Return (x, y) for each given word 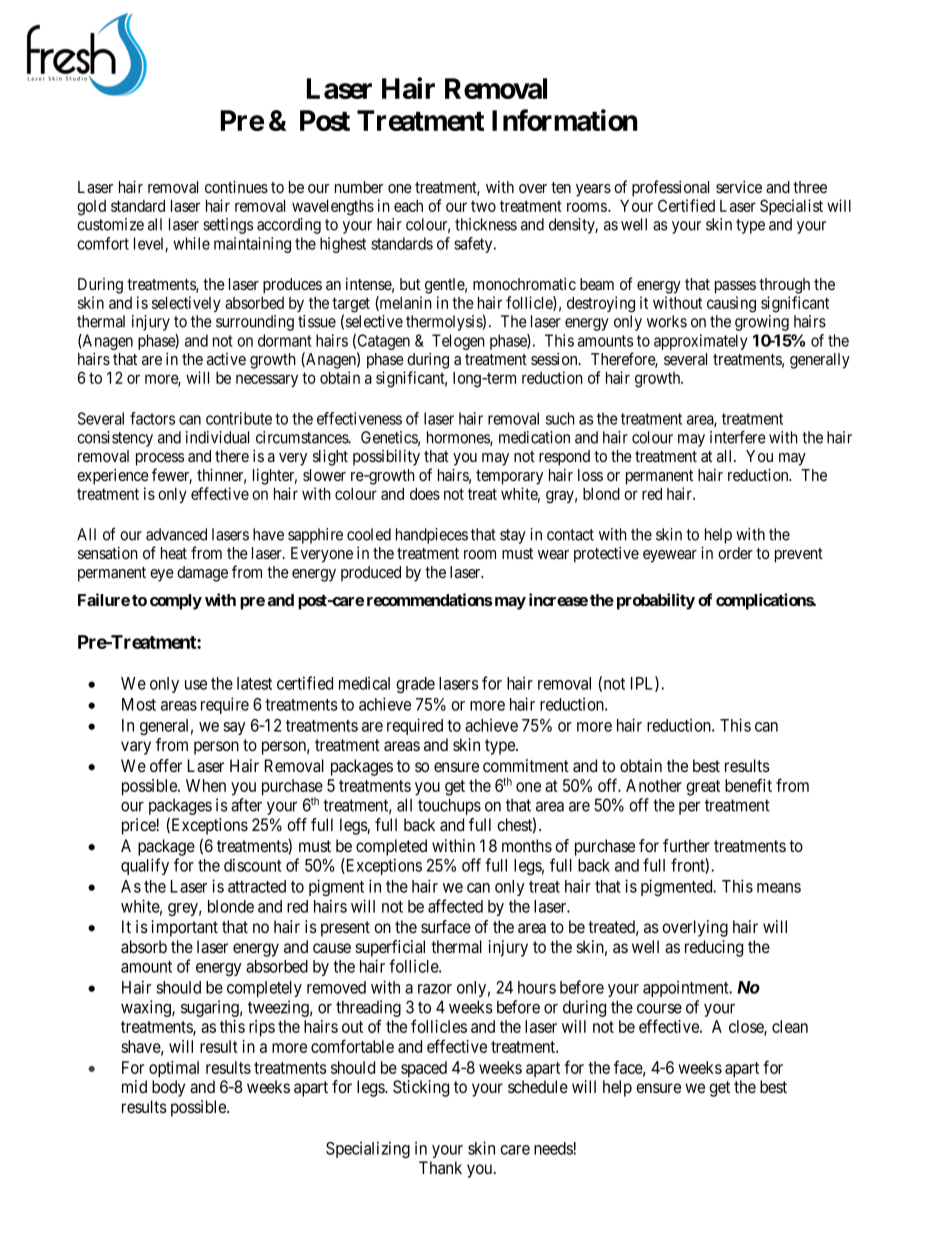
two (483, 206)
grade (415, 685)
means (779, 888)
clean (790, 1026)
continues (236, 186)
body (168, 1088)
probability (656, 601)
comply (176, 602)
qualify (145, 866)
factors (152, 418)
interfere (738, 437)
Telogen (458, 342)
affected (455, 906)
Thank (440, 1167)
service (739, 187)
